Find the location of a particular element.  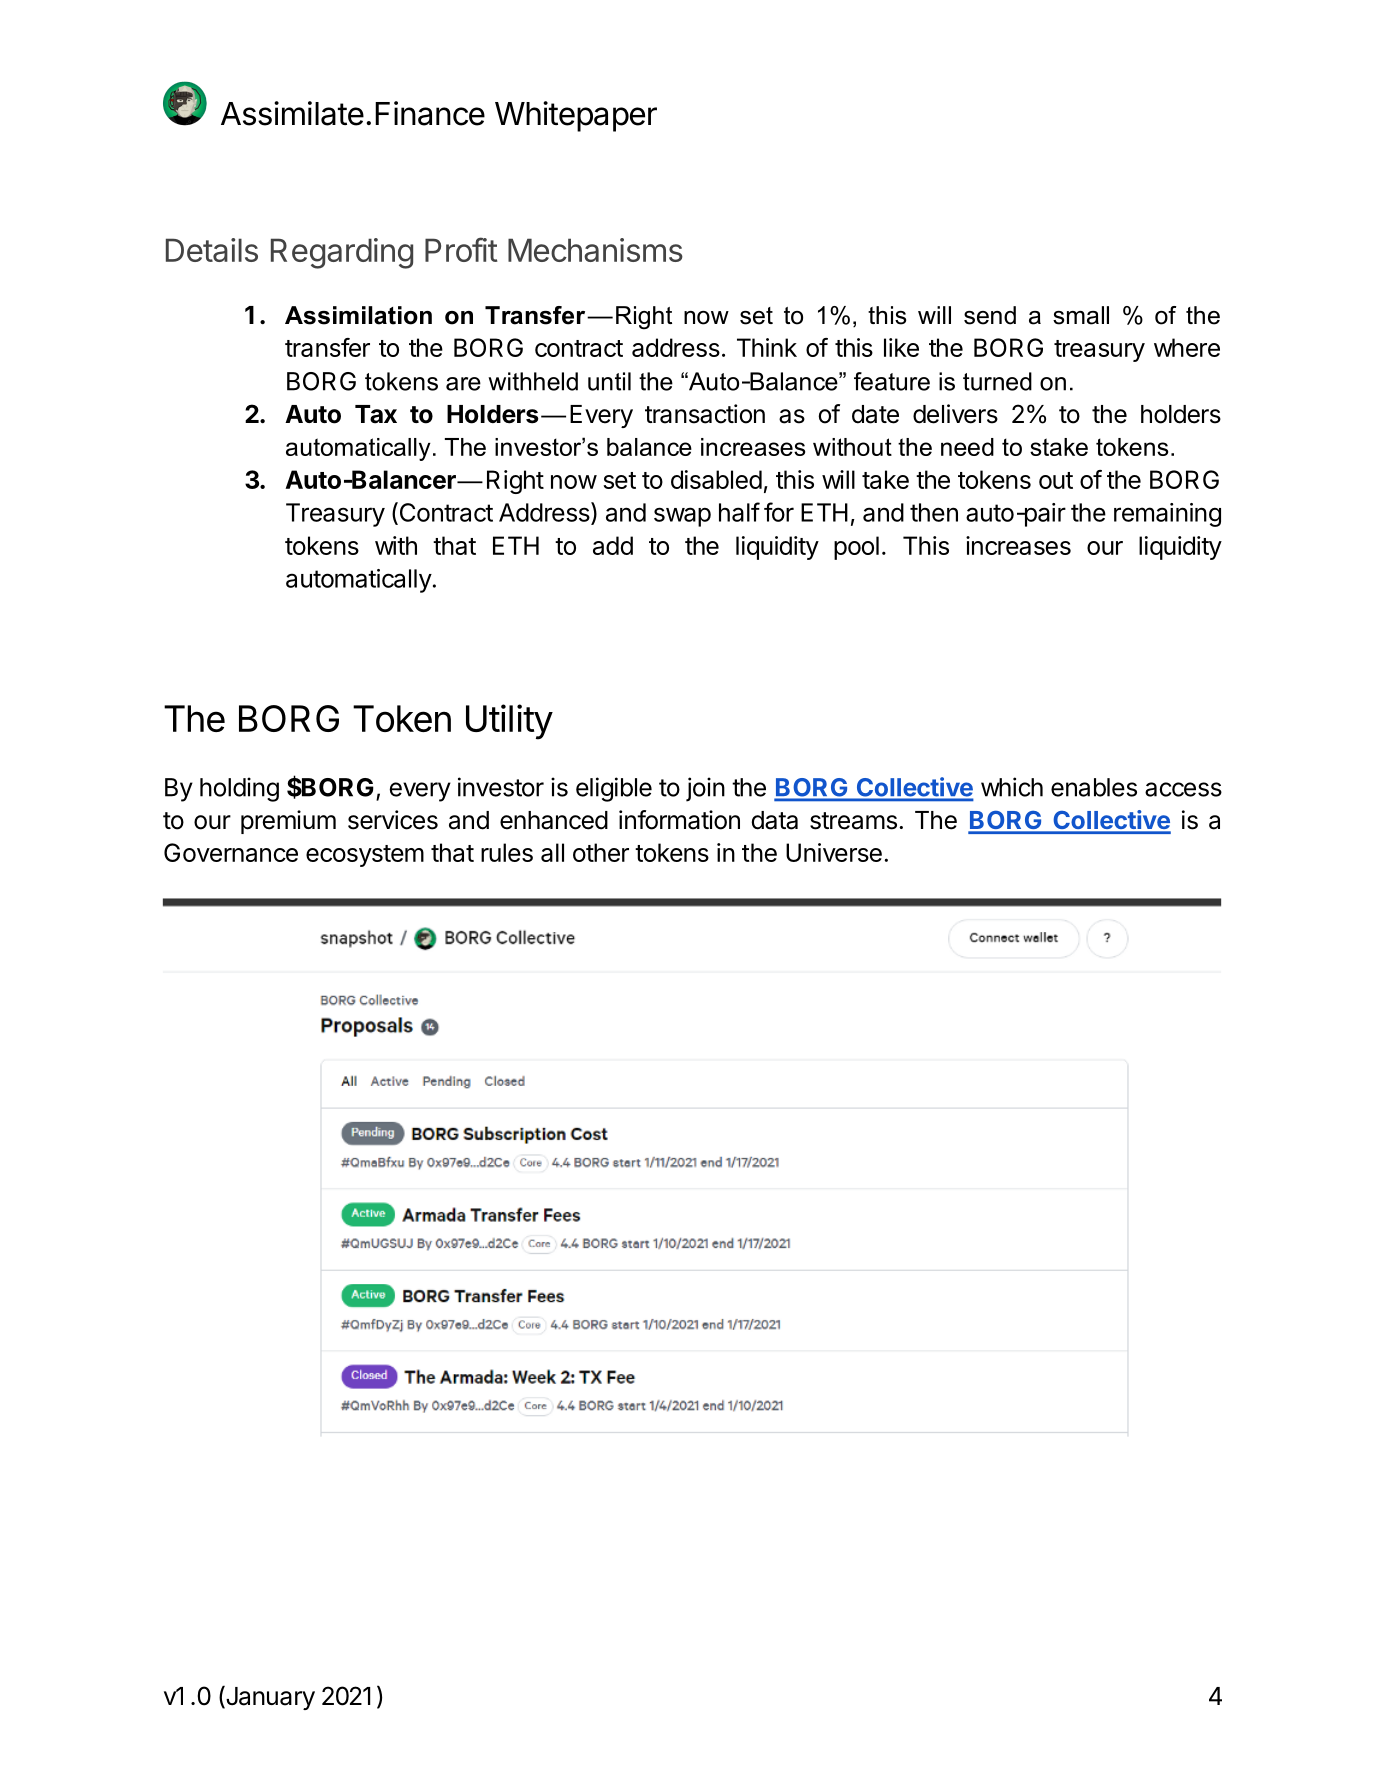

Tax is located at coordinates (376, 414).
